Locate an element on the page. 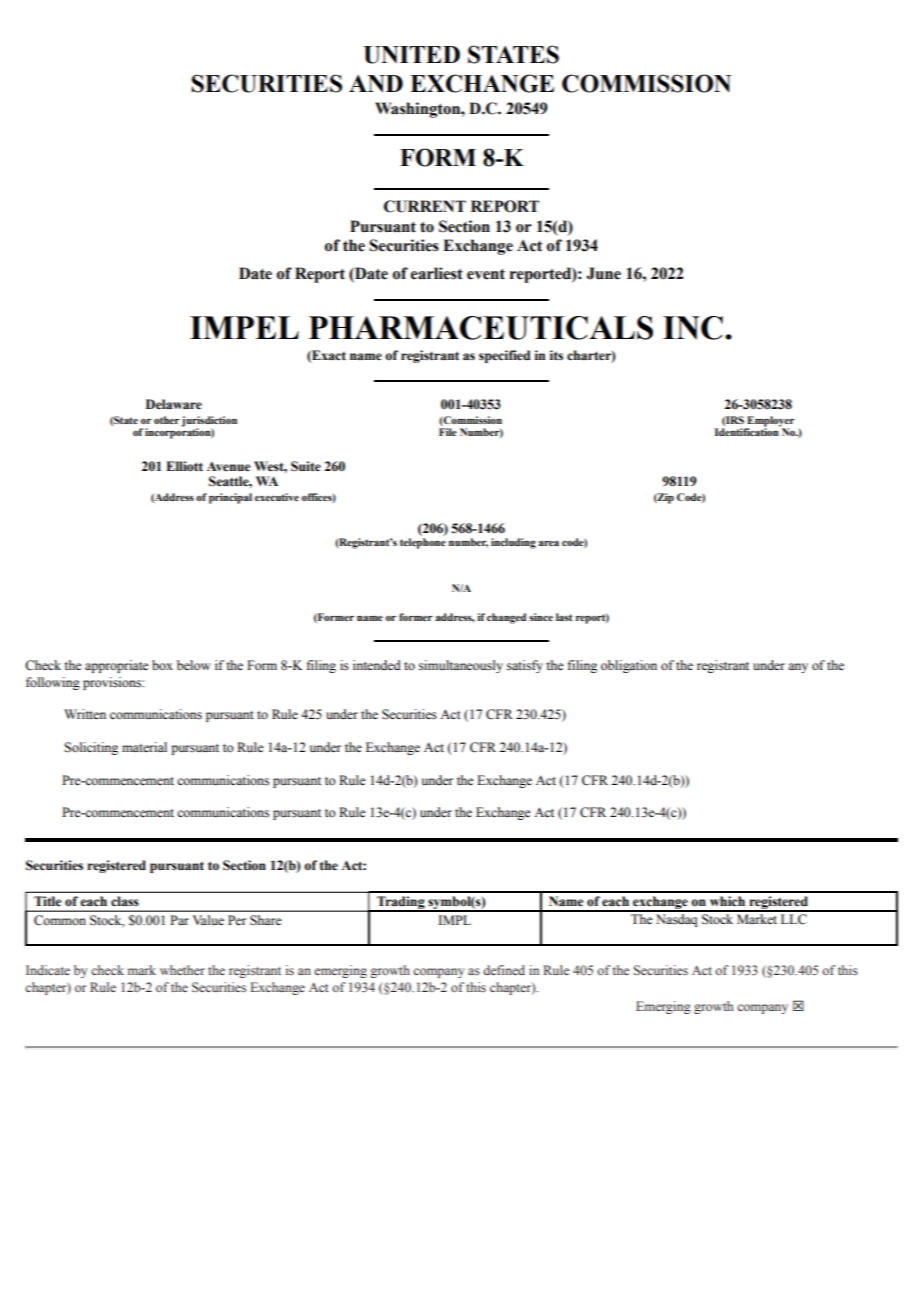 The image size is (924, 1308). AND is located at coordinates (376, 84).
